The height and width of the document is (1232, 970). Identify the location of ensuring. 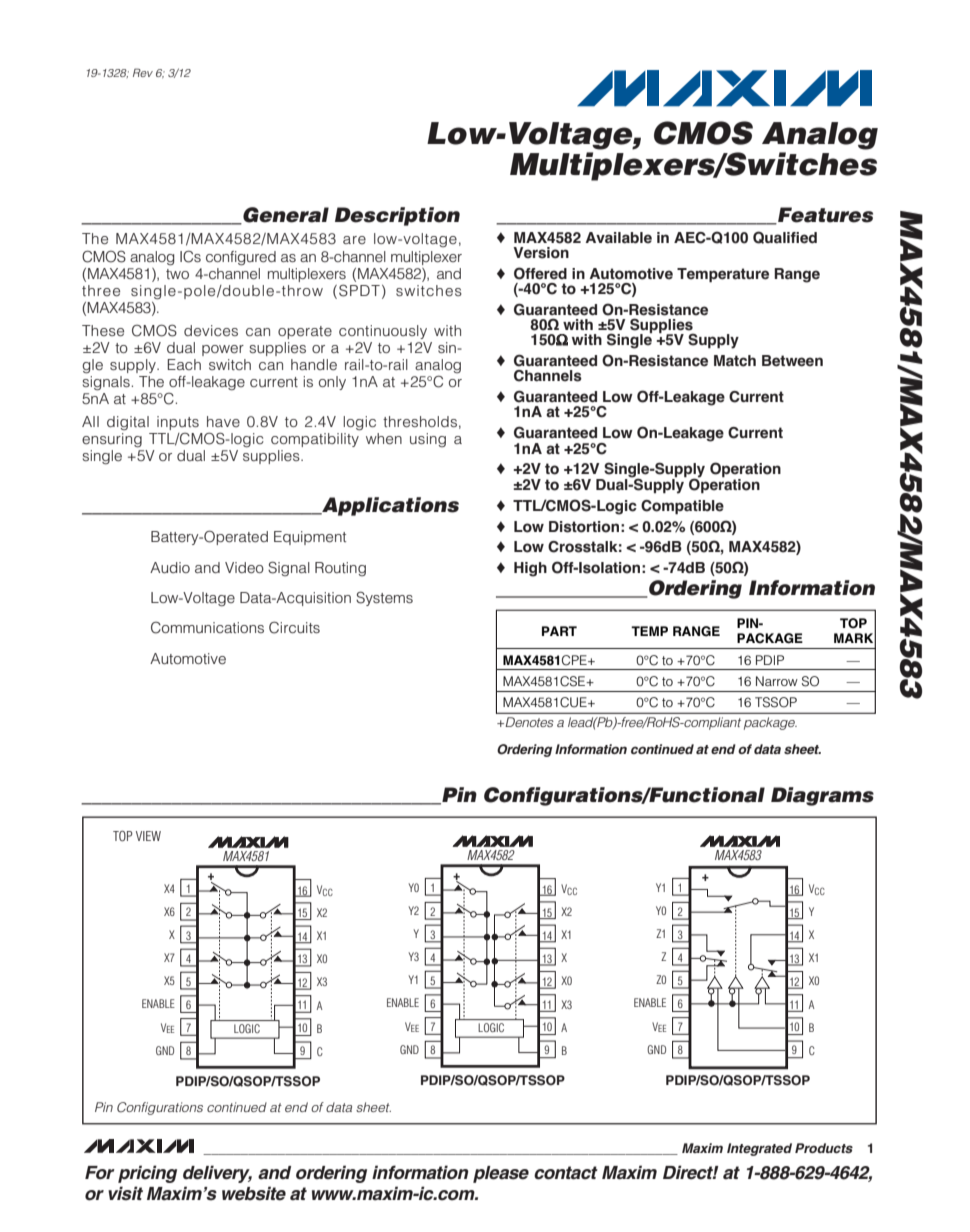
(112, 440).
